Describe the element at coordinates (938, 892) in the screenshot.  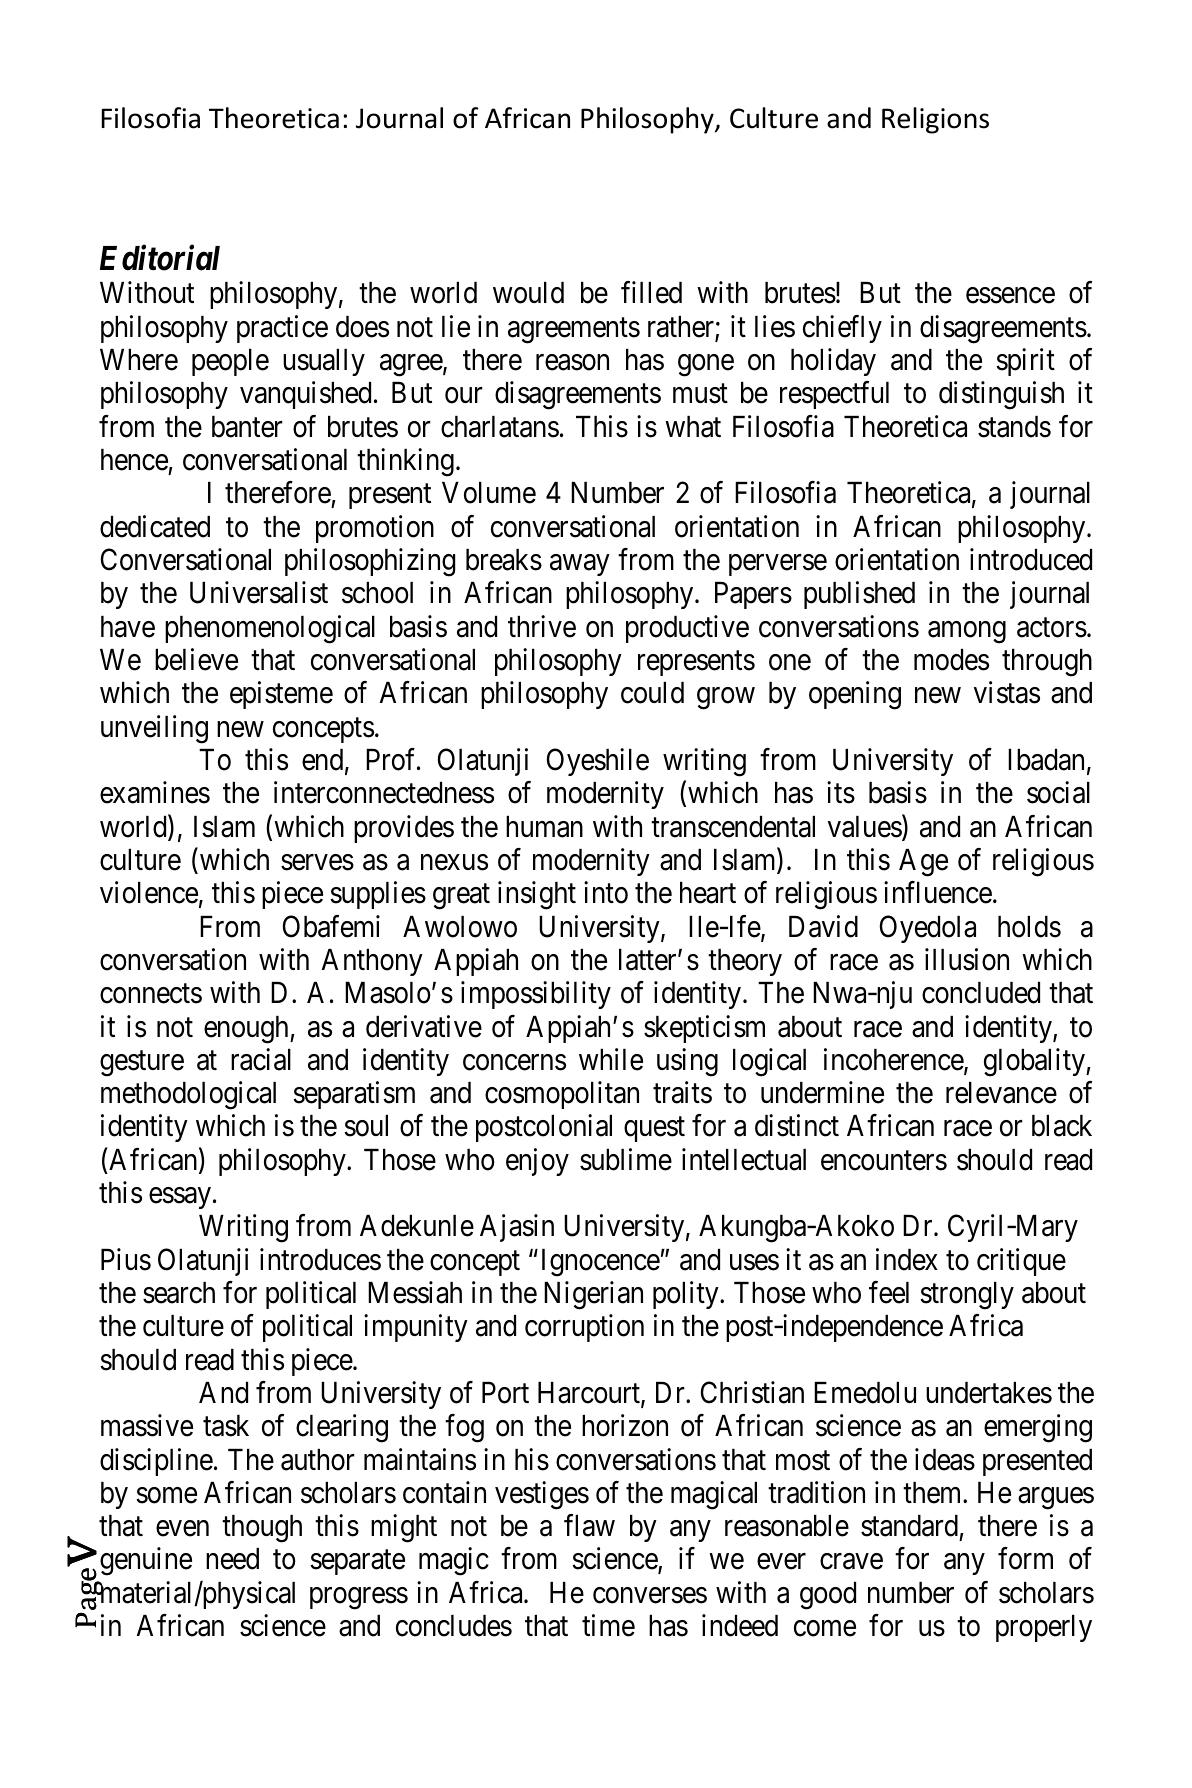
I see `influence` at that location.
